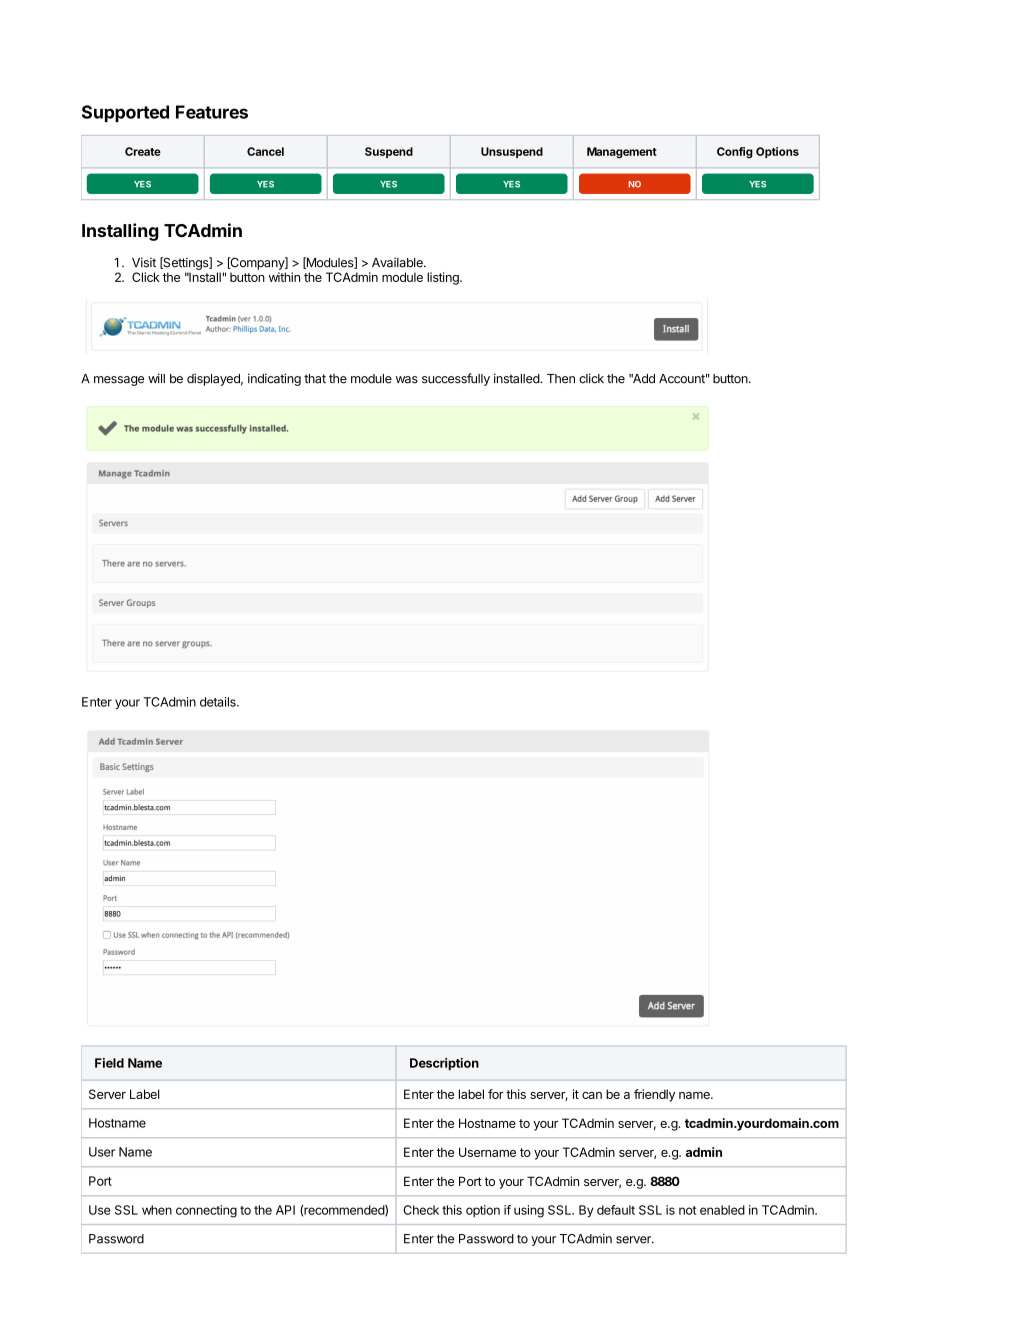 The width and height of the document is (1034, 1339). Describe the element at coordinates (561, 379) in the document. I see `Then` at that location.
